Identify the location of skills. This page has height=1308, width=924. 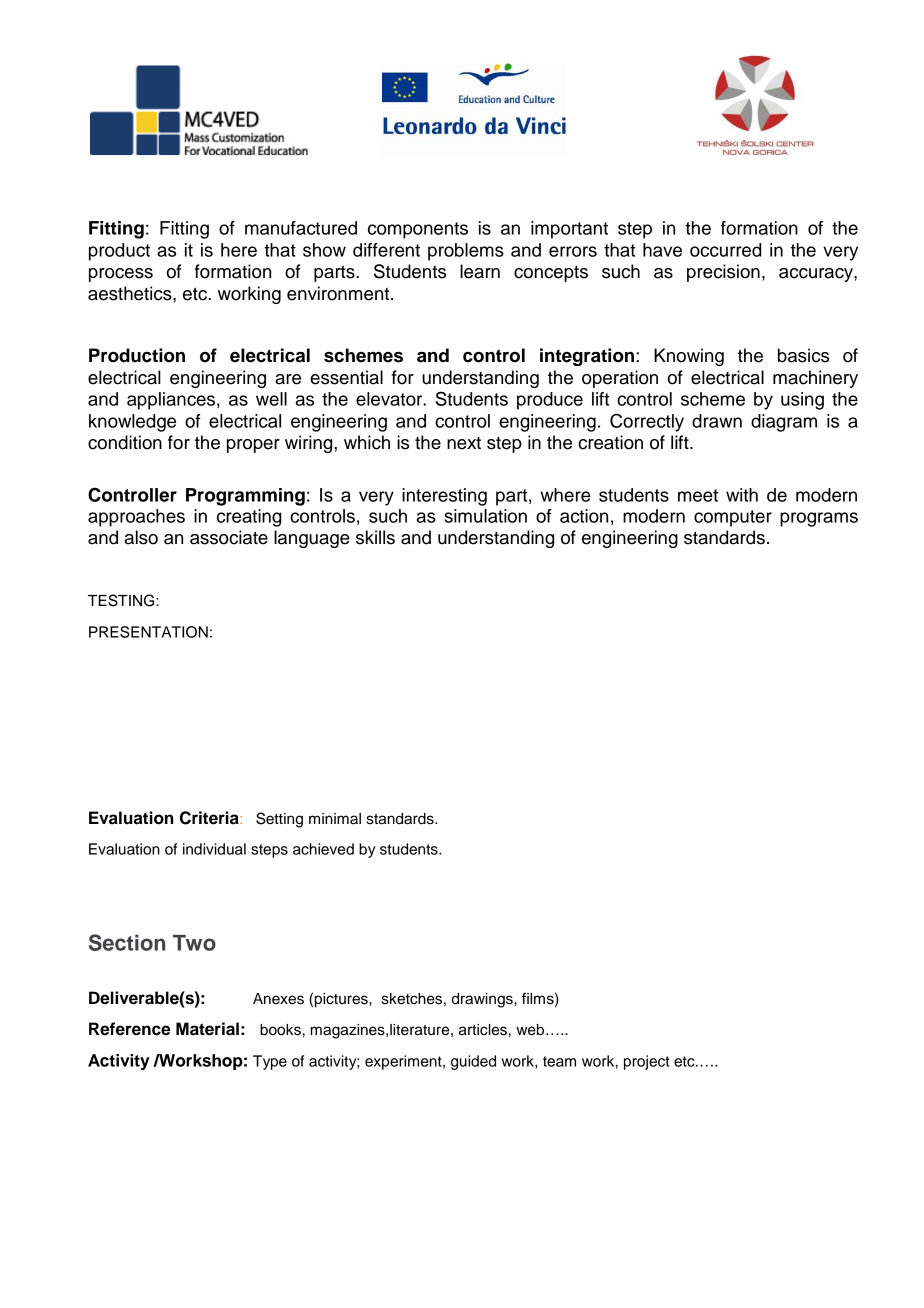
(375, 537).
